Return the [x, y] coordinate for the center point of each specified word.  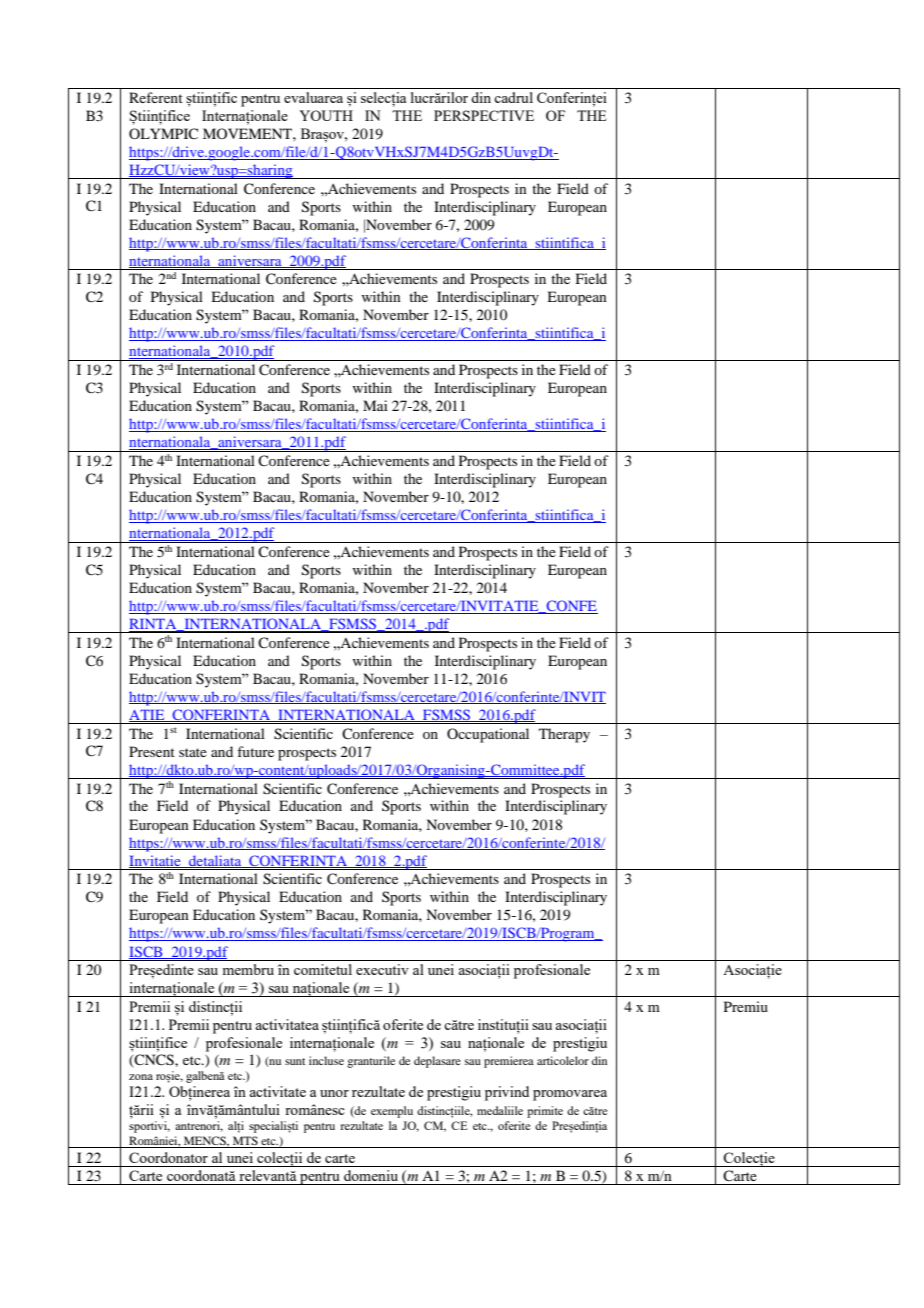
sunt [295, 1061]
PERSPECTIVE [484, 115]
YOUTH [326, 115]
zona [141, 1077]
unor [334, 1093]
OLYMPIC [163, 133]
